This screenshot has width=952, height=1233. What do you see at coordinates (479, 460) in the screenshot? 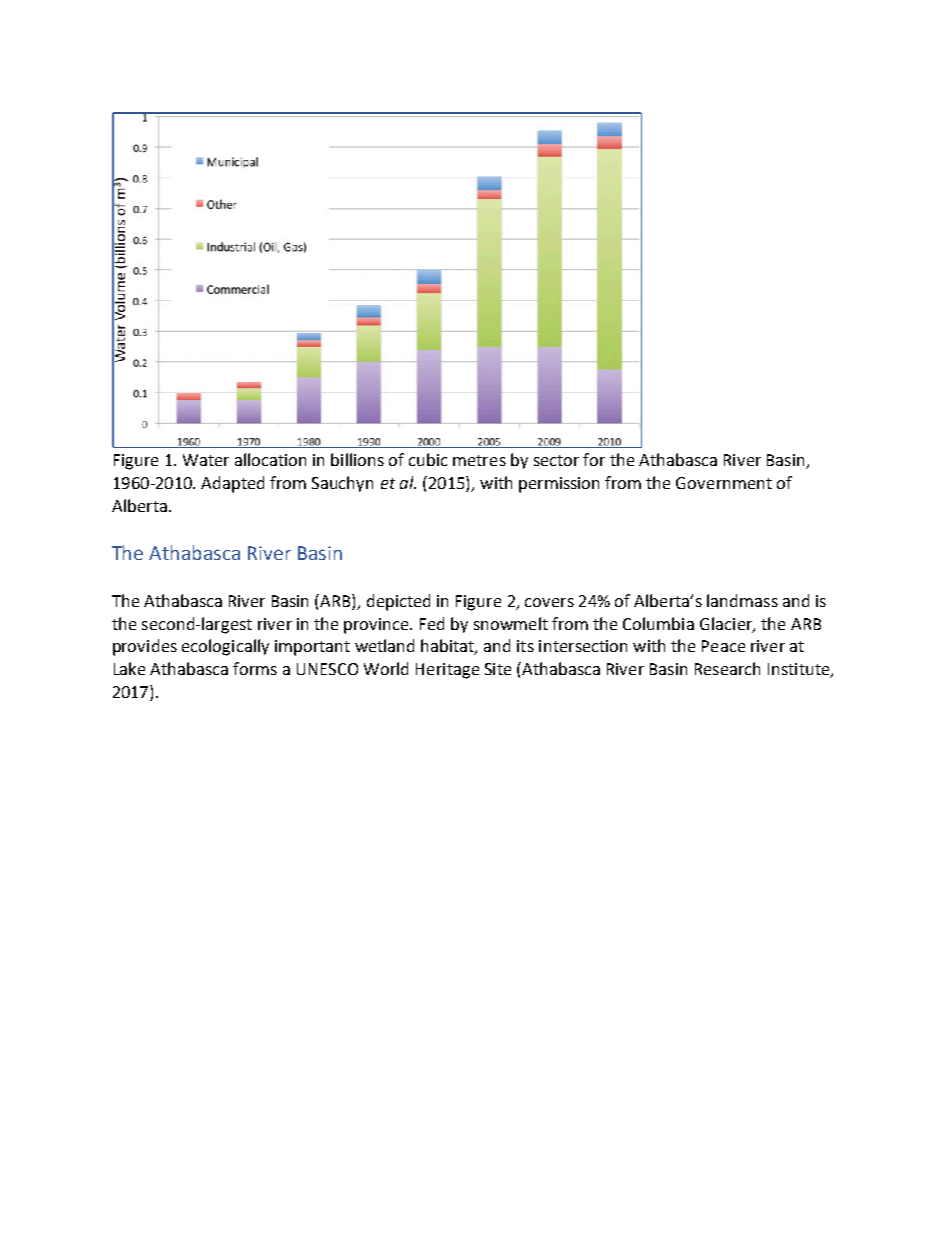
I see `metres` at bounding box center [479, 460].
